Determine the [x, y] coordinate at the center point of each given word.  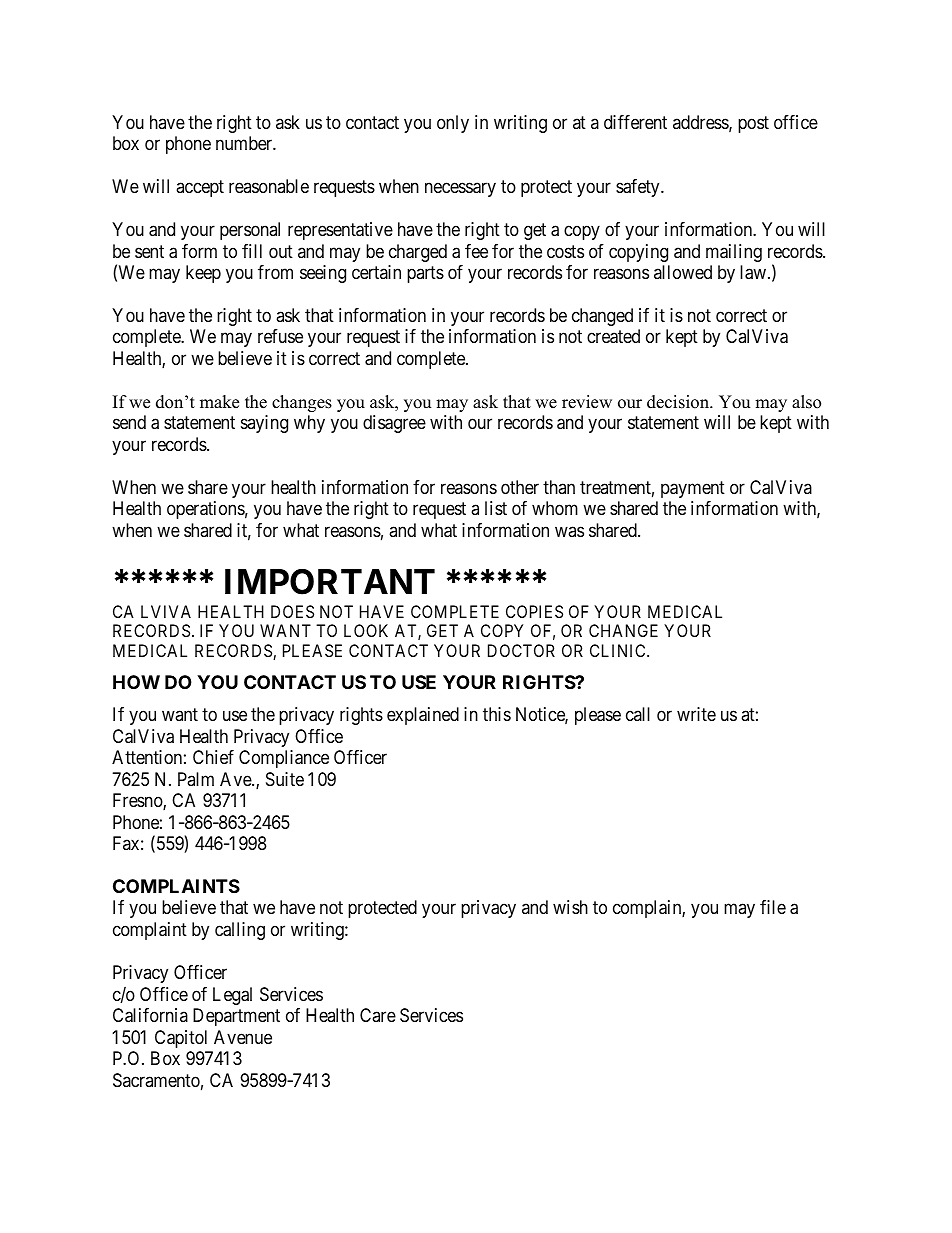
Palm [196, 779]
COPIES [534, 611]
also [806, 402]
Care [378, 1015]
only [453, 124]
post [753, 124]
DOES [292, 611]
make [219, 402]
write [696, 714]
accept [200, 188]
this [497, 714]
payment [693, 489]
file [773, 907]
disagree [394, 424]
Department [236, 1017]
